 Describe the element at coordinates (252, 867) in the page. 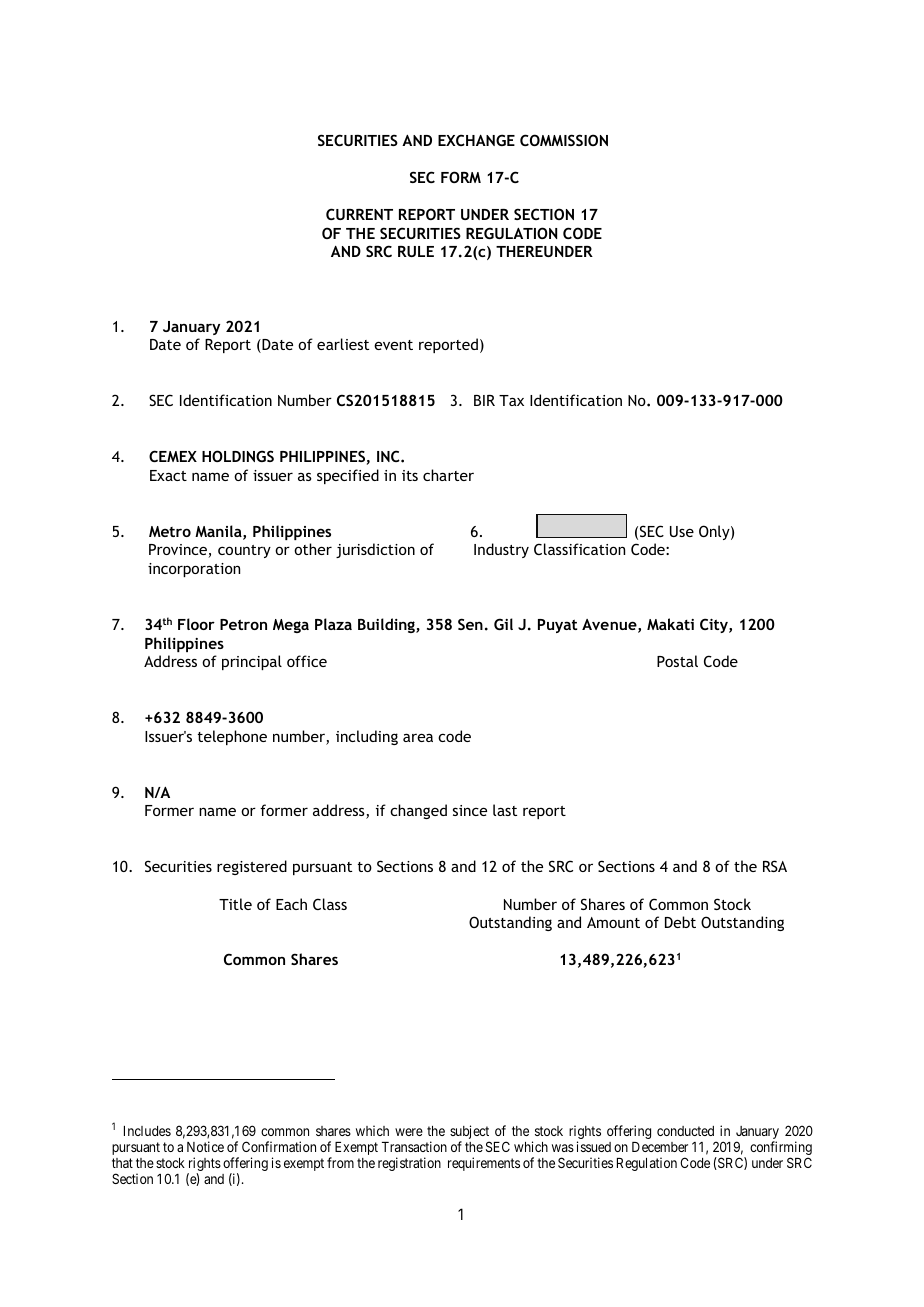

I see `registered` at that location.
